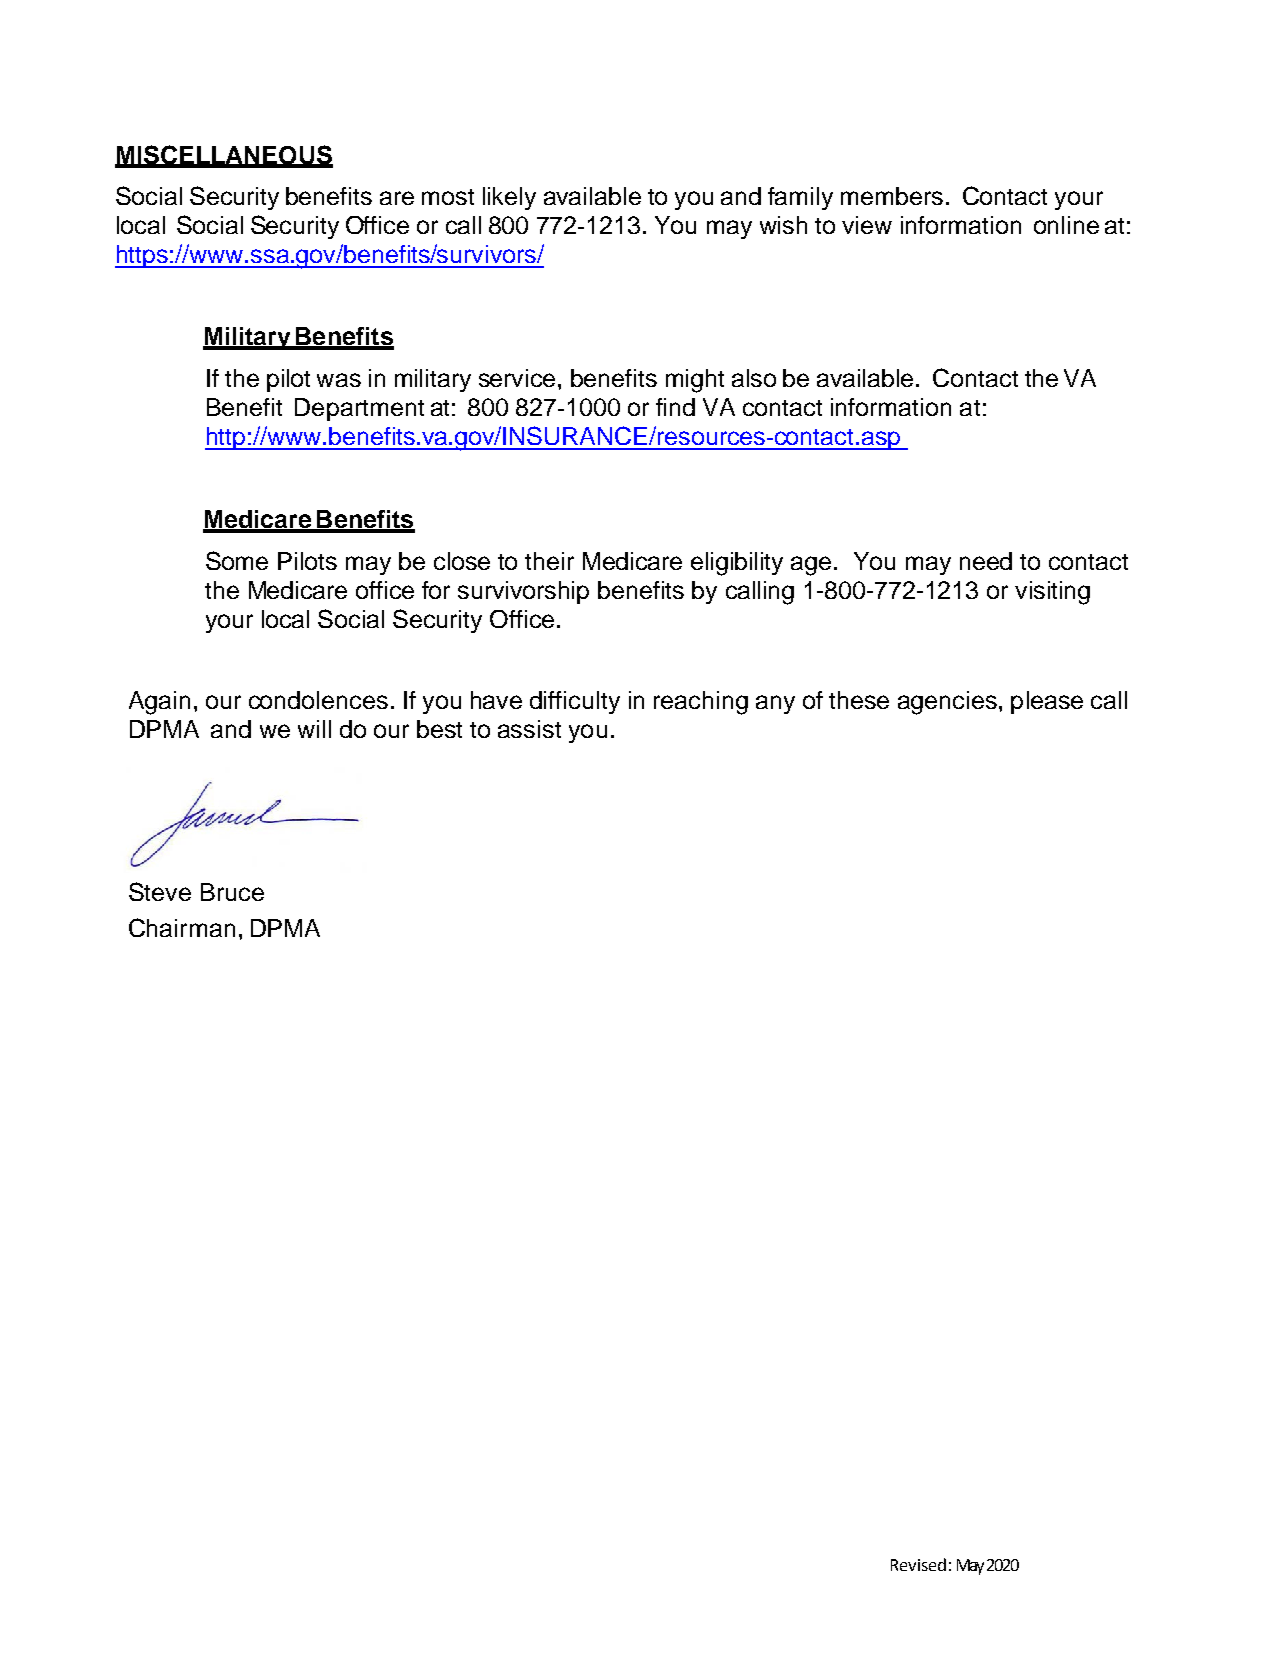 The image size is (1281, 1657). Describe the element at coordinates (224, 156) in the screenshot. I see `MISCELLANEOUS` at that location.
